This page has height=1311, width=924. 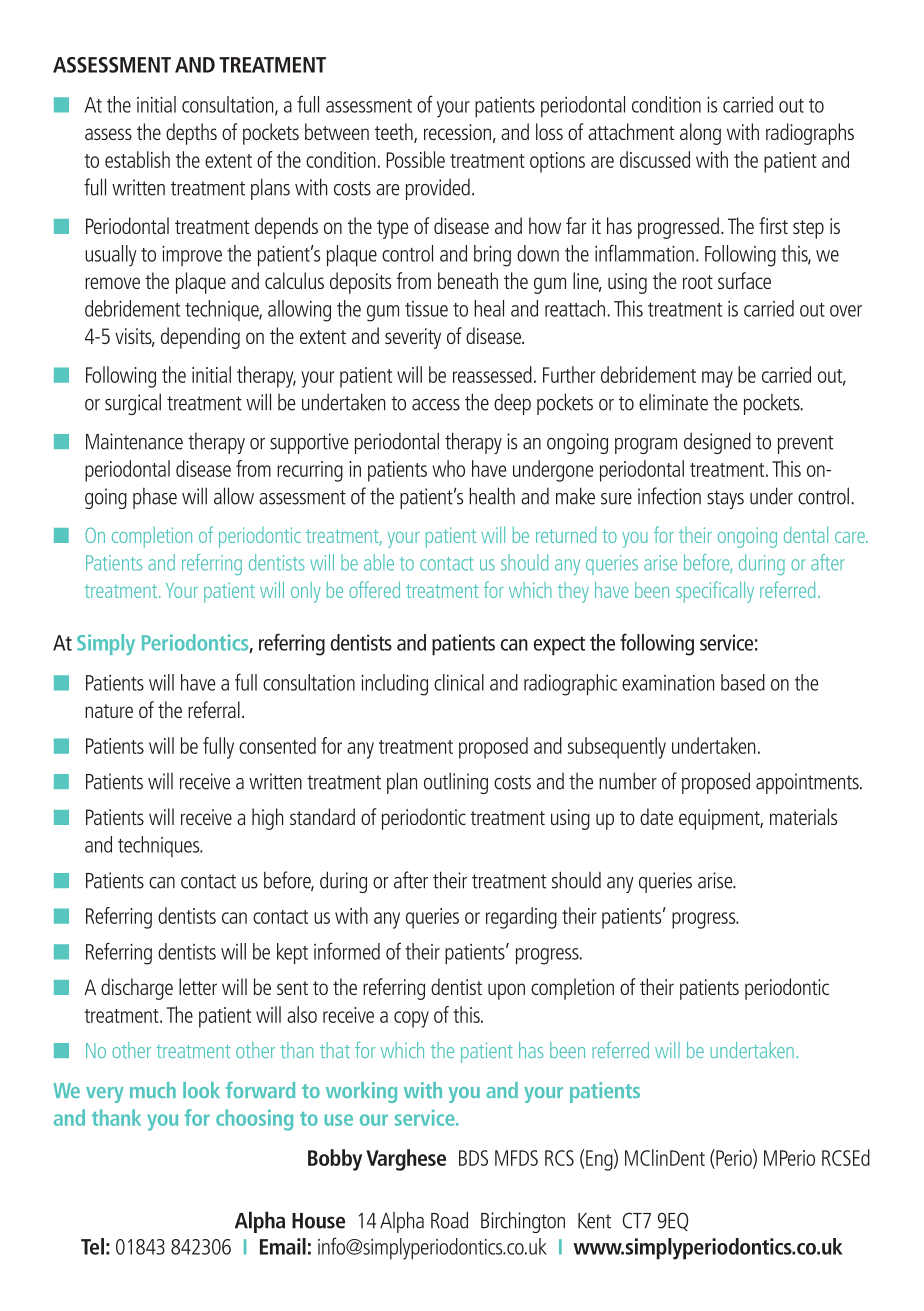 I want to click on depending, so click(x=200, y=338).
